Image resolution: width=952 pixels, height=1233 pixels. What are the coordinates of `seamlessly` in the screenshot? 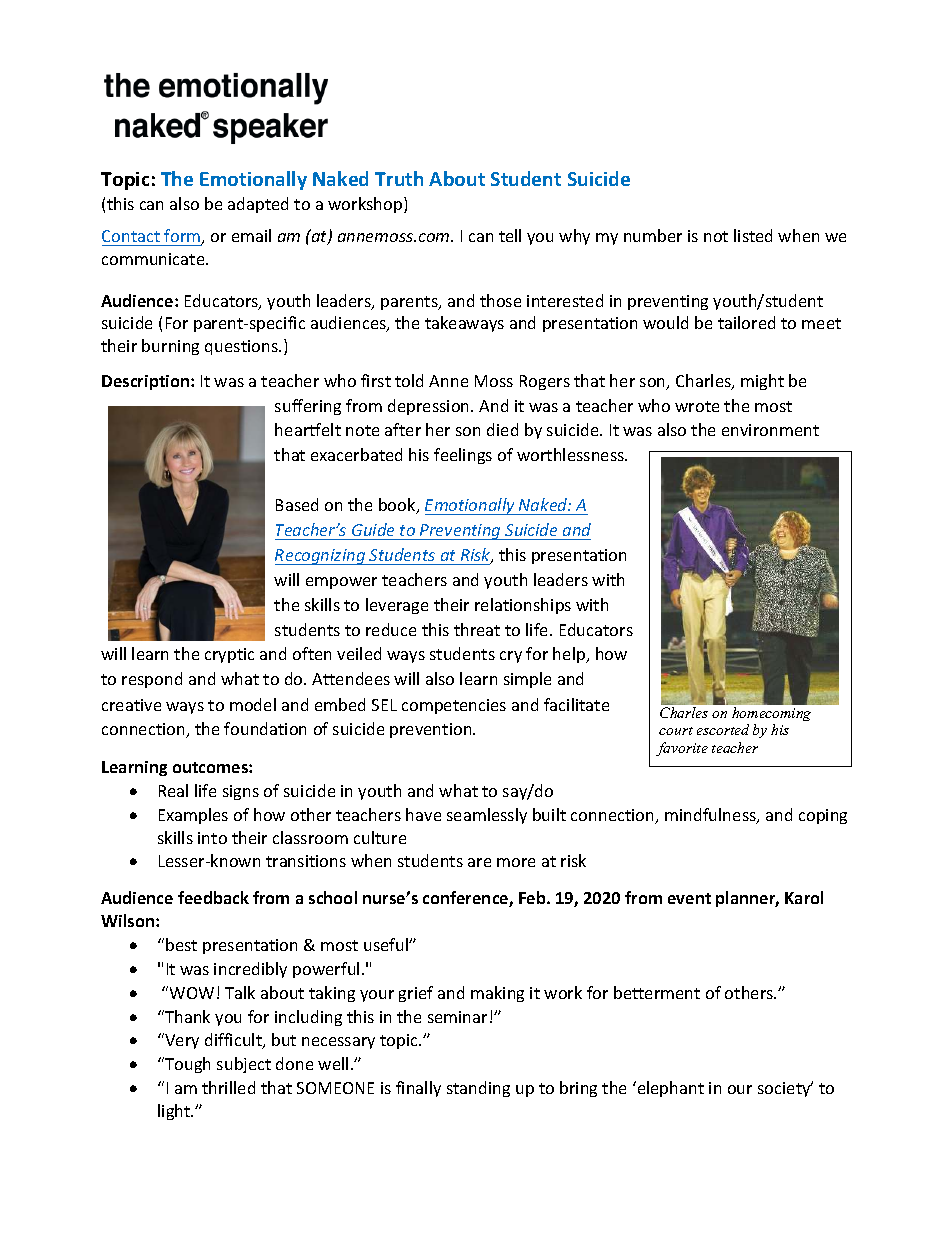 It's located at (487, 816).
